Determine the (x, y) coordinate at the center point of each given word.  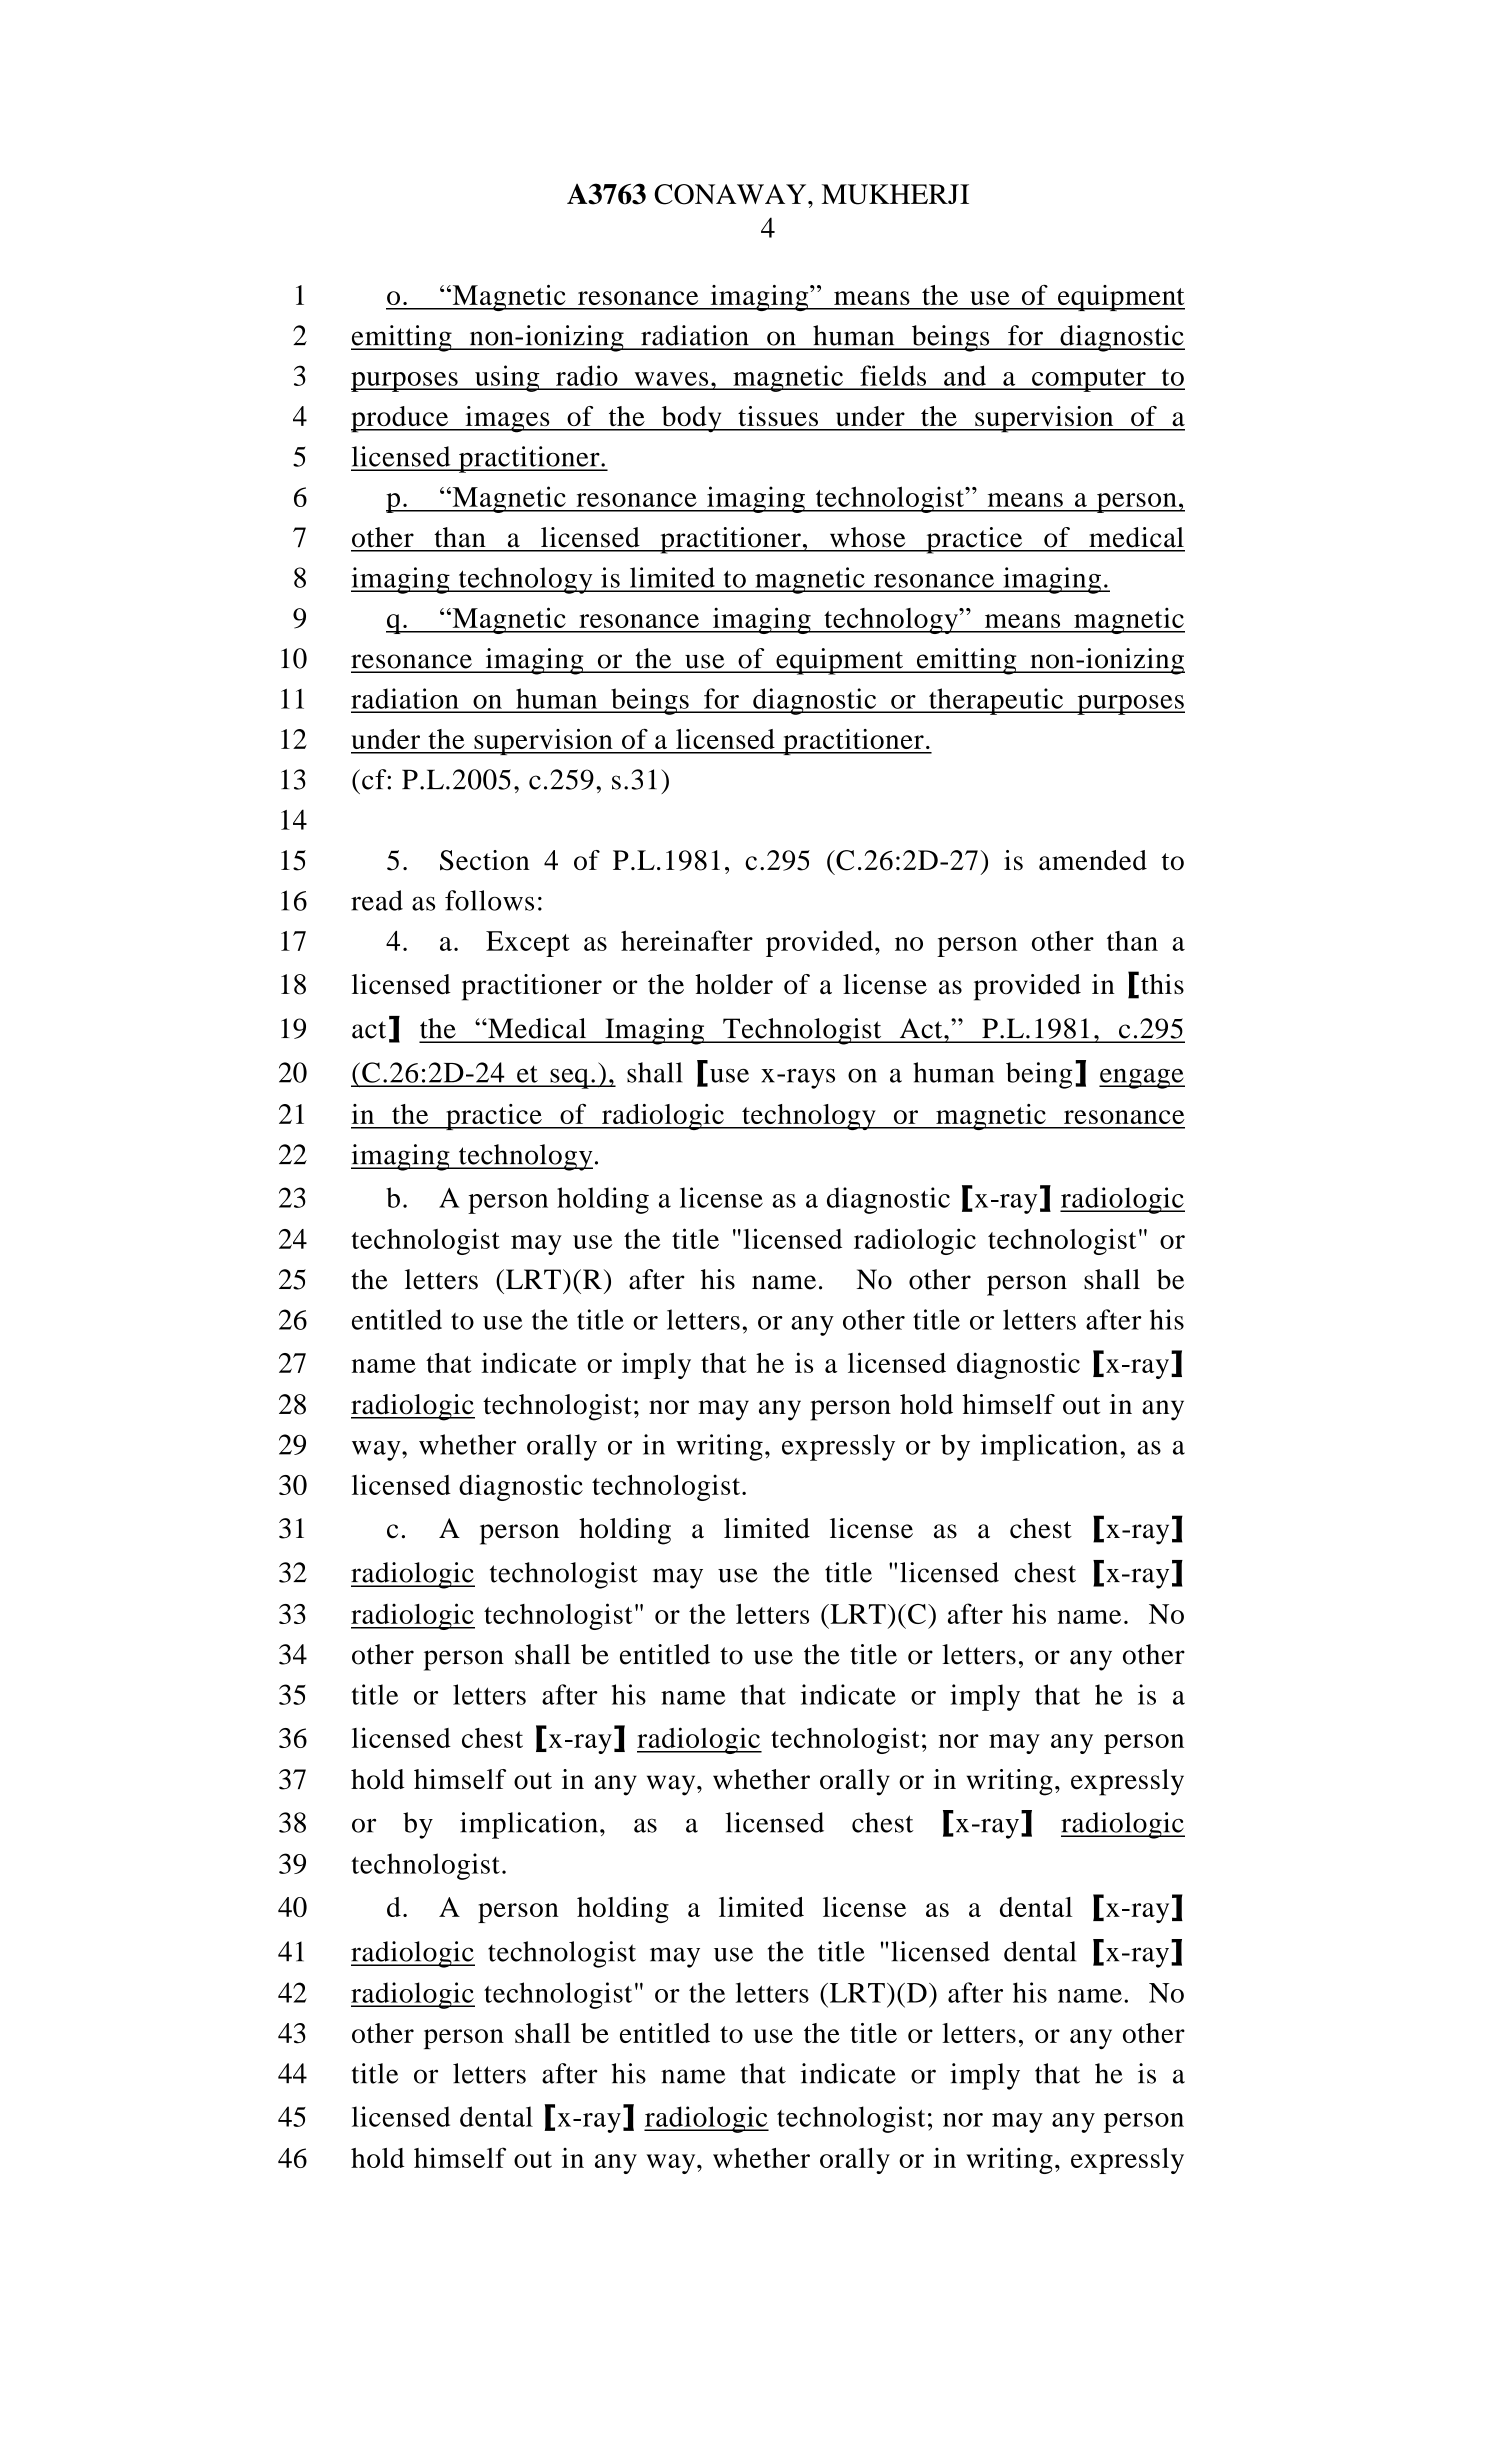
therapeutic (996, 701)
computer (1089, 380)
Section (485, 860)
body (691, 419)
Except (528, 944)
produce (401, 419)
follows (489, 900)
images (507, 419)
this (1162, 984)
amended (1093, 860)
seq (569, 1078)
